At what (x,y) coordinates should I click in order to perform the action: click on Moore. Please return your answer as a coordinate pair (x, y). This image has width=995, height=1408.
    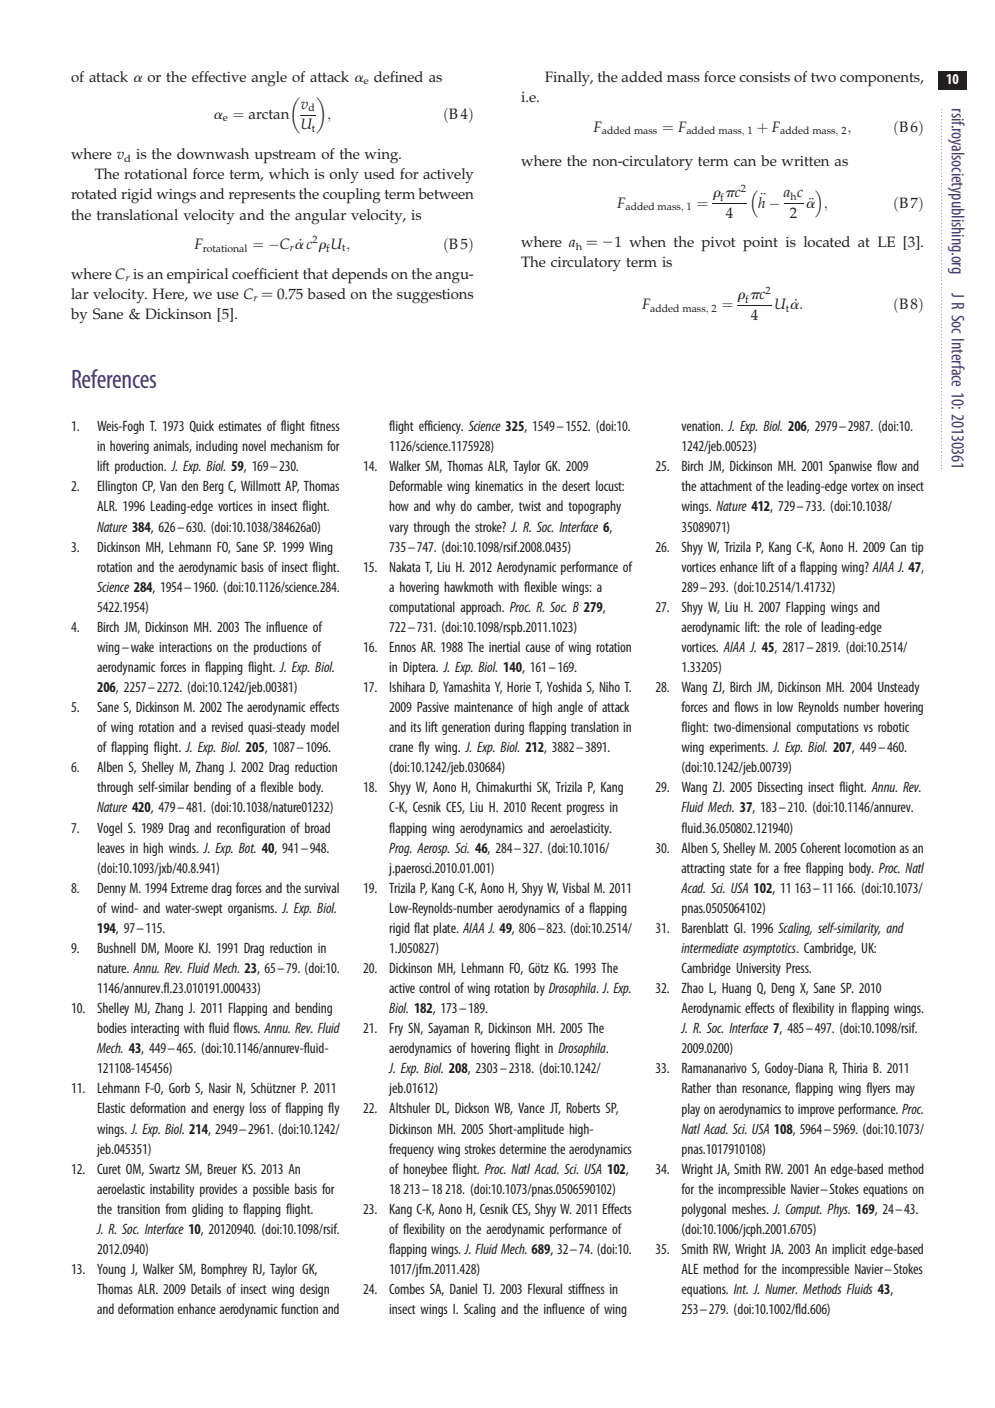
    Looking at the image, I should click on (179, 948).
